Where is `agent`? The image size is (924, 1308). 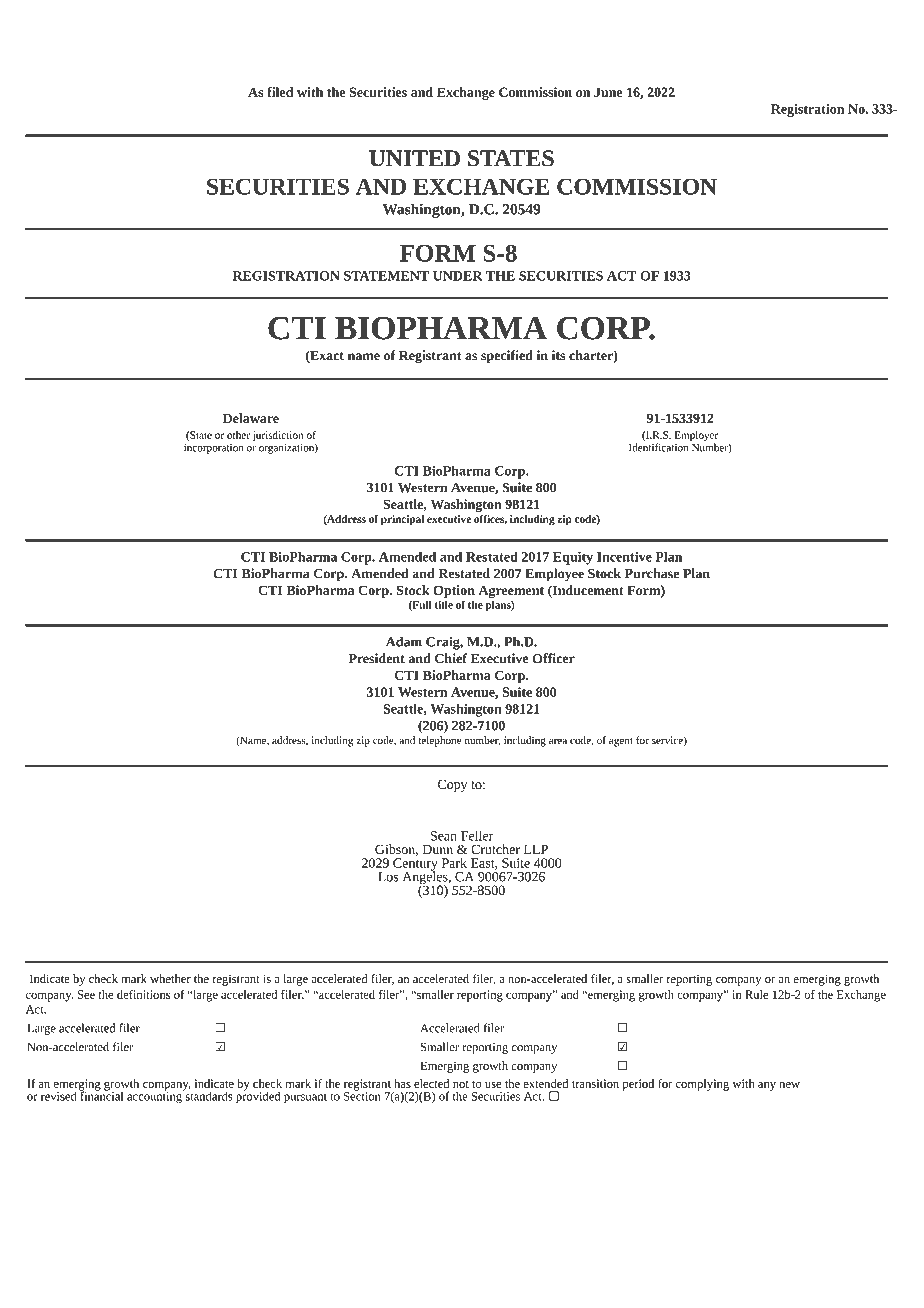 agent is located at coordinates (621, 742).
